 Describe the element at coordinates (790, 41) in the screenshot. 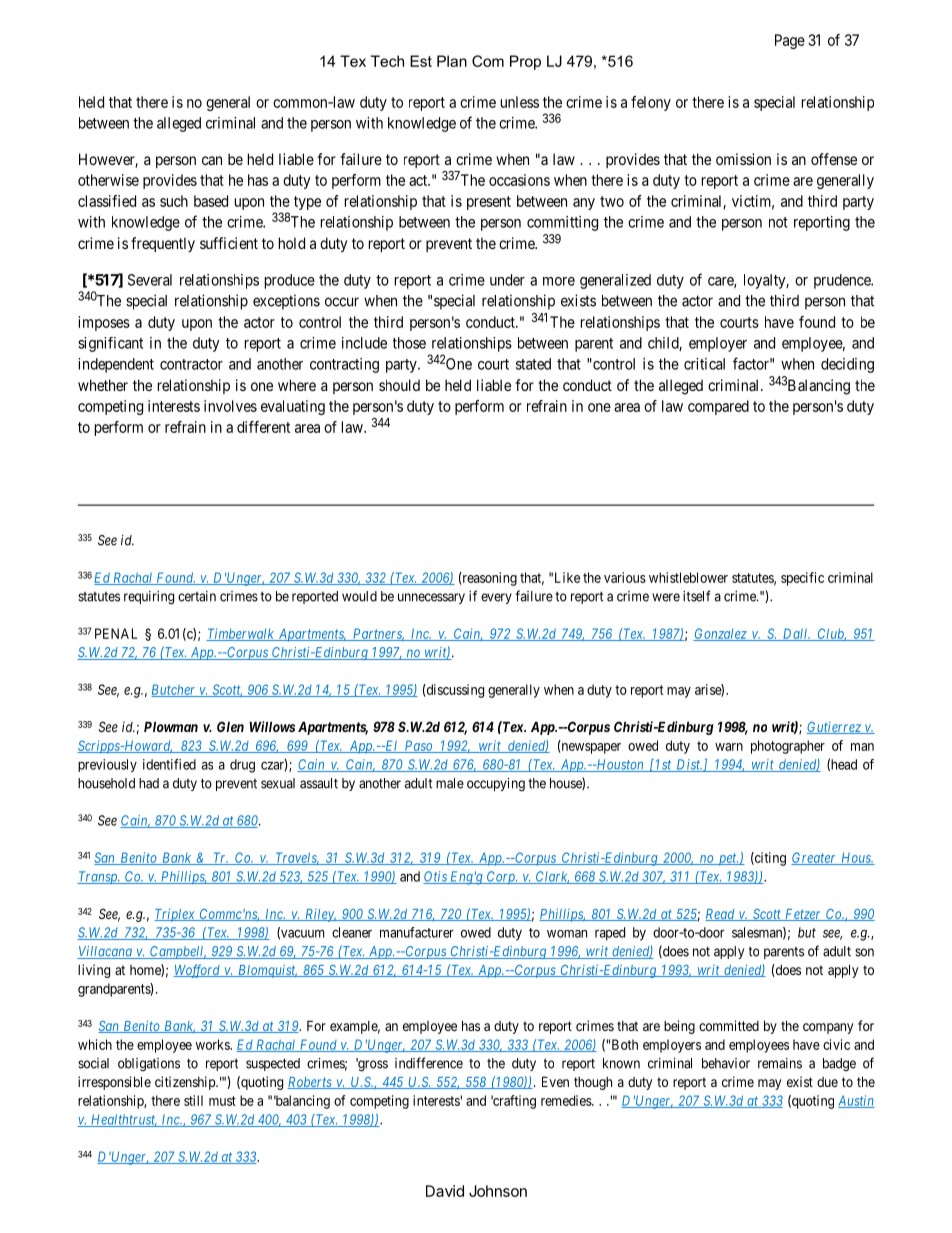

I see `Page` at that location.
